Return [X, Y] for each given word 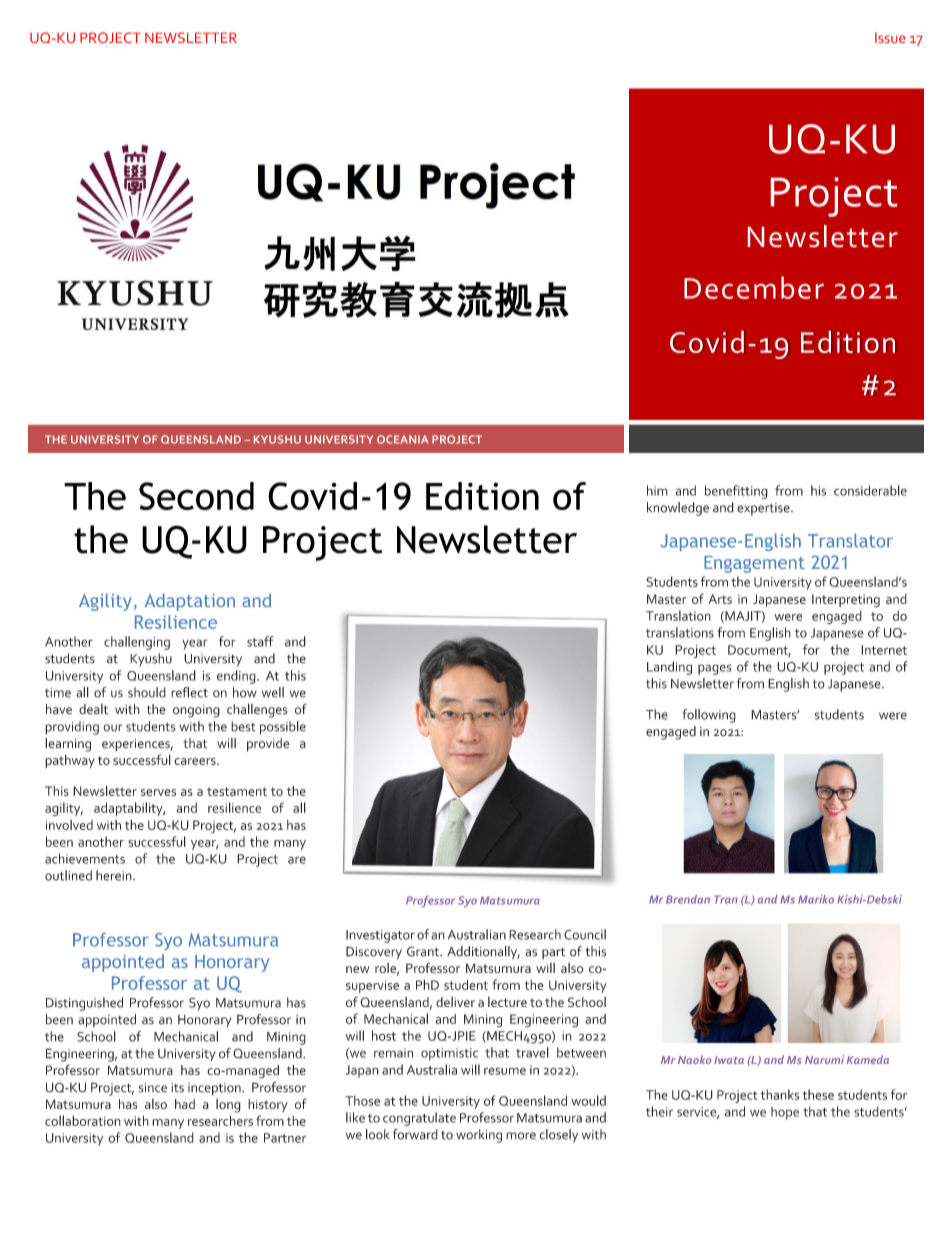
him [657, 490]
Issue [890, 37]
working [479, 1136]
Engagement [754, 564]
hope [785, 1113]
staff [260, 641]
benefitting [736, 492]
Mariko [816, 899]
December [754, 287]
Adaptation [190, 602]
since [153, 1087]
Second [196, 496]
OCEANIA [402, 439]
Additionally [483, 953]
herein [115, 875]
